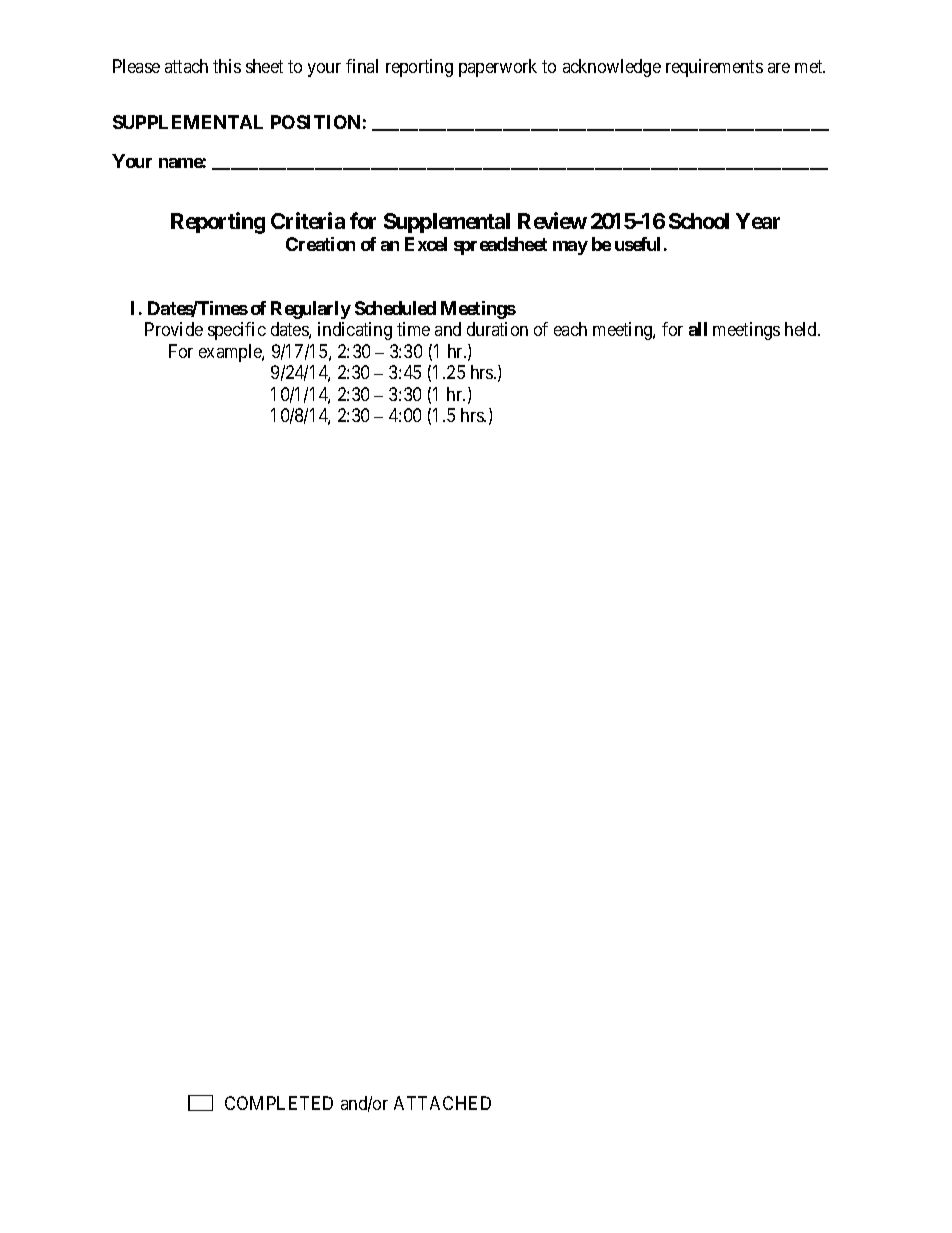 The image size is (952, 1233). Describe the element at coordinates (227, 66) in the screenshot. I see `this` at that location.
